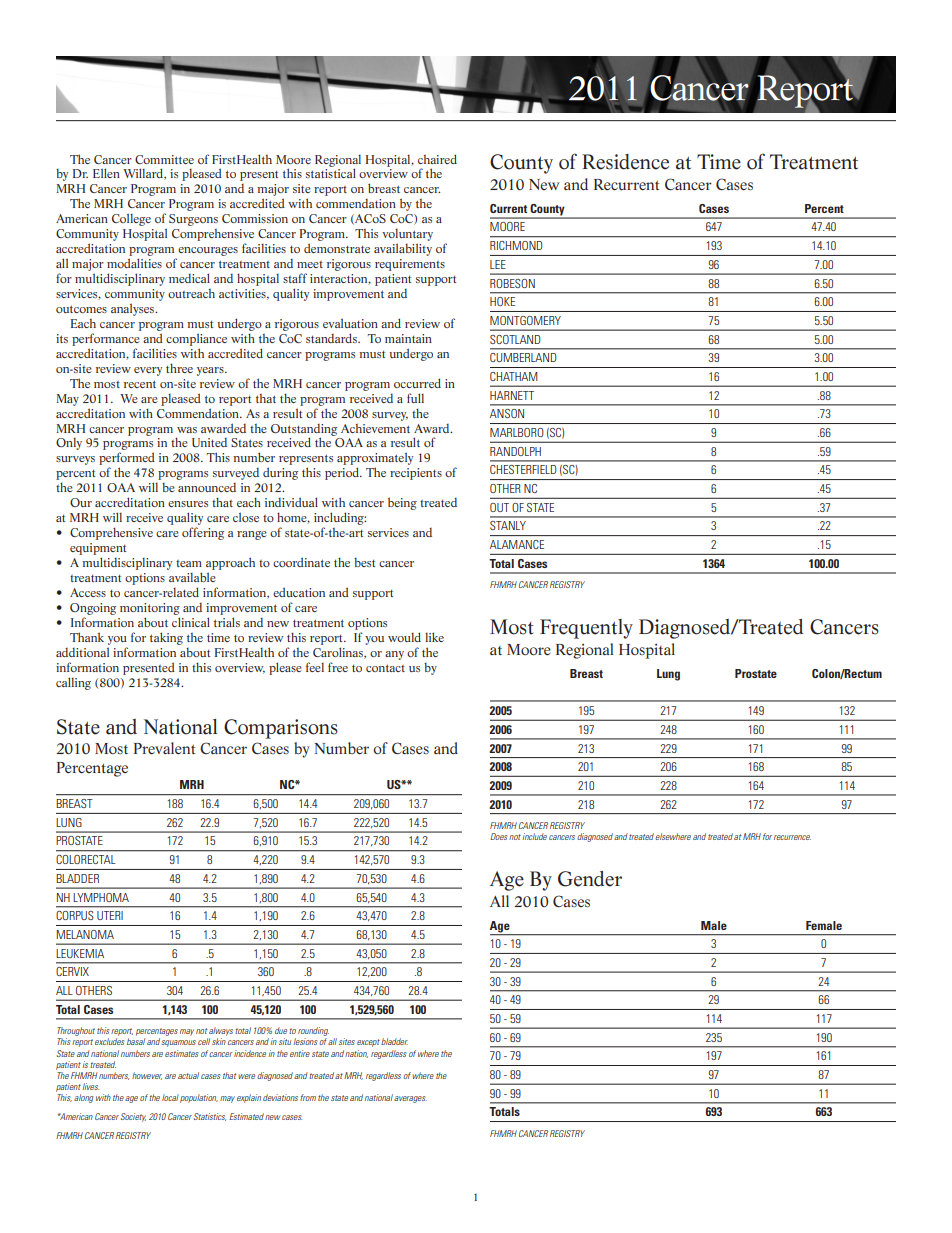 This screenshot has height=1233, width=952. I want to click on STANLY, so click(508, 525).
